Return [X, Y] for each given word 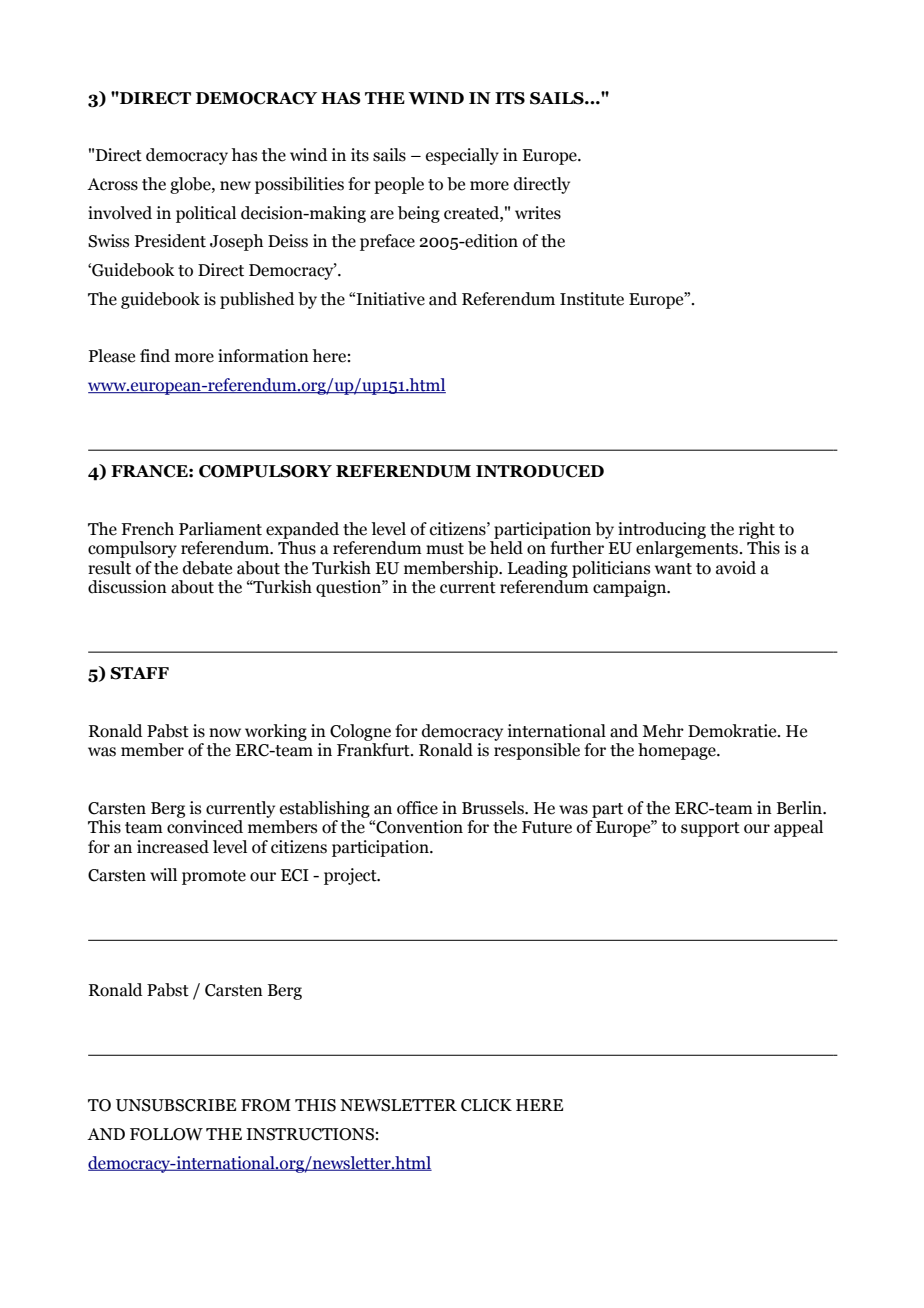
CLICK [486, 1105]
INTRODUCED [540, 471]
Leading [538, 569]
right [757, 530]
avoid [736, 568]
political [206, 214]
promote [214, 877]
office [417, 808]
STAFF [139, 673]
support [710, 829]
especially [462, 156]
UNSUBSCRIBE [176, 1105]
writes [538, 213]
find [155, 356]
